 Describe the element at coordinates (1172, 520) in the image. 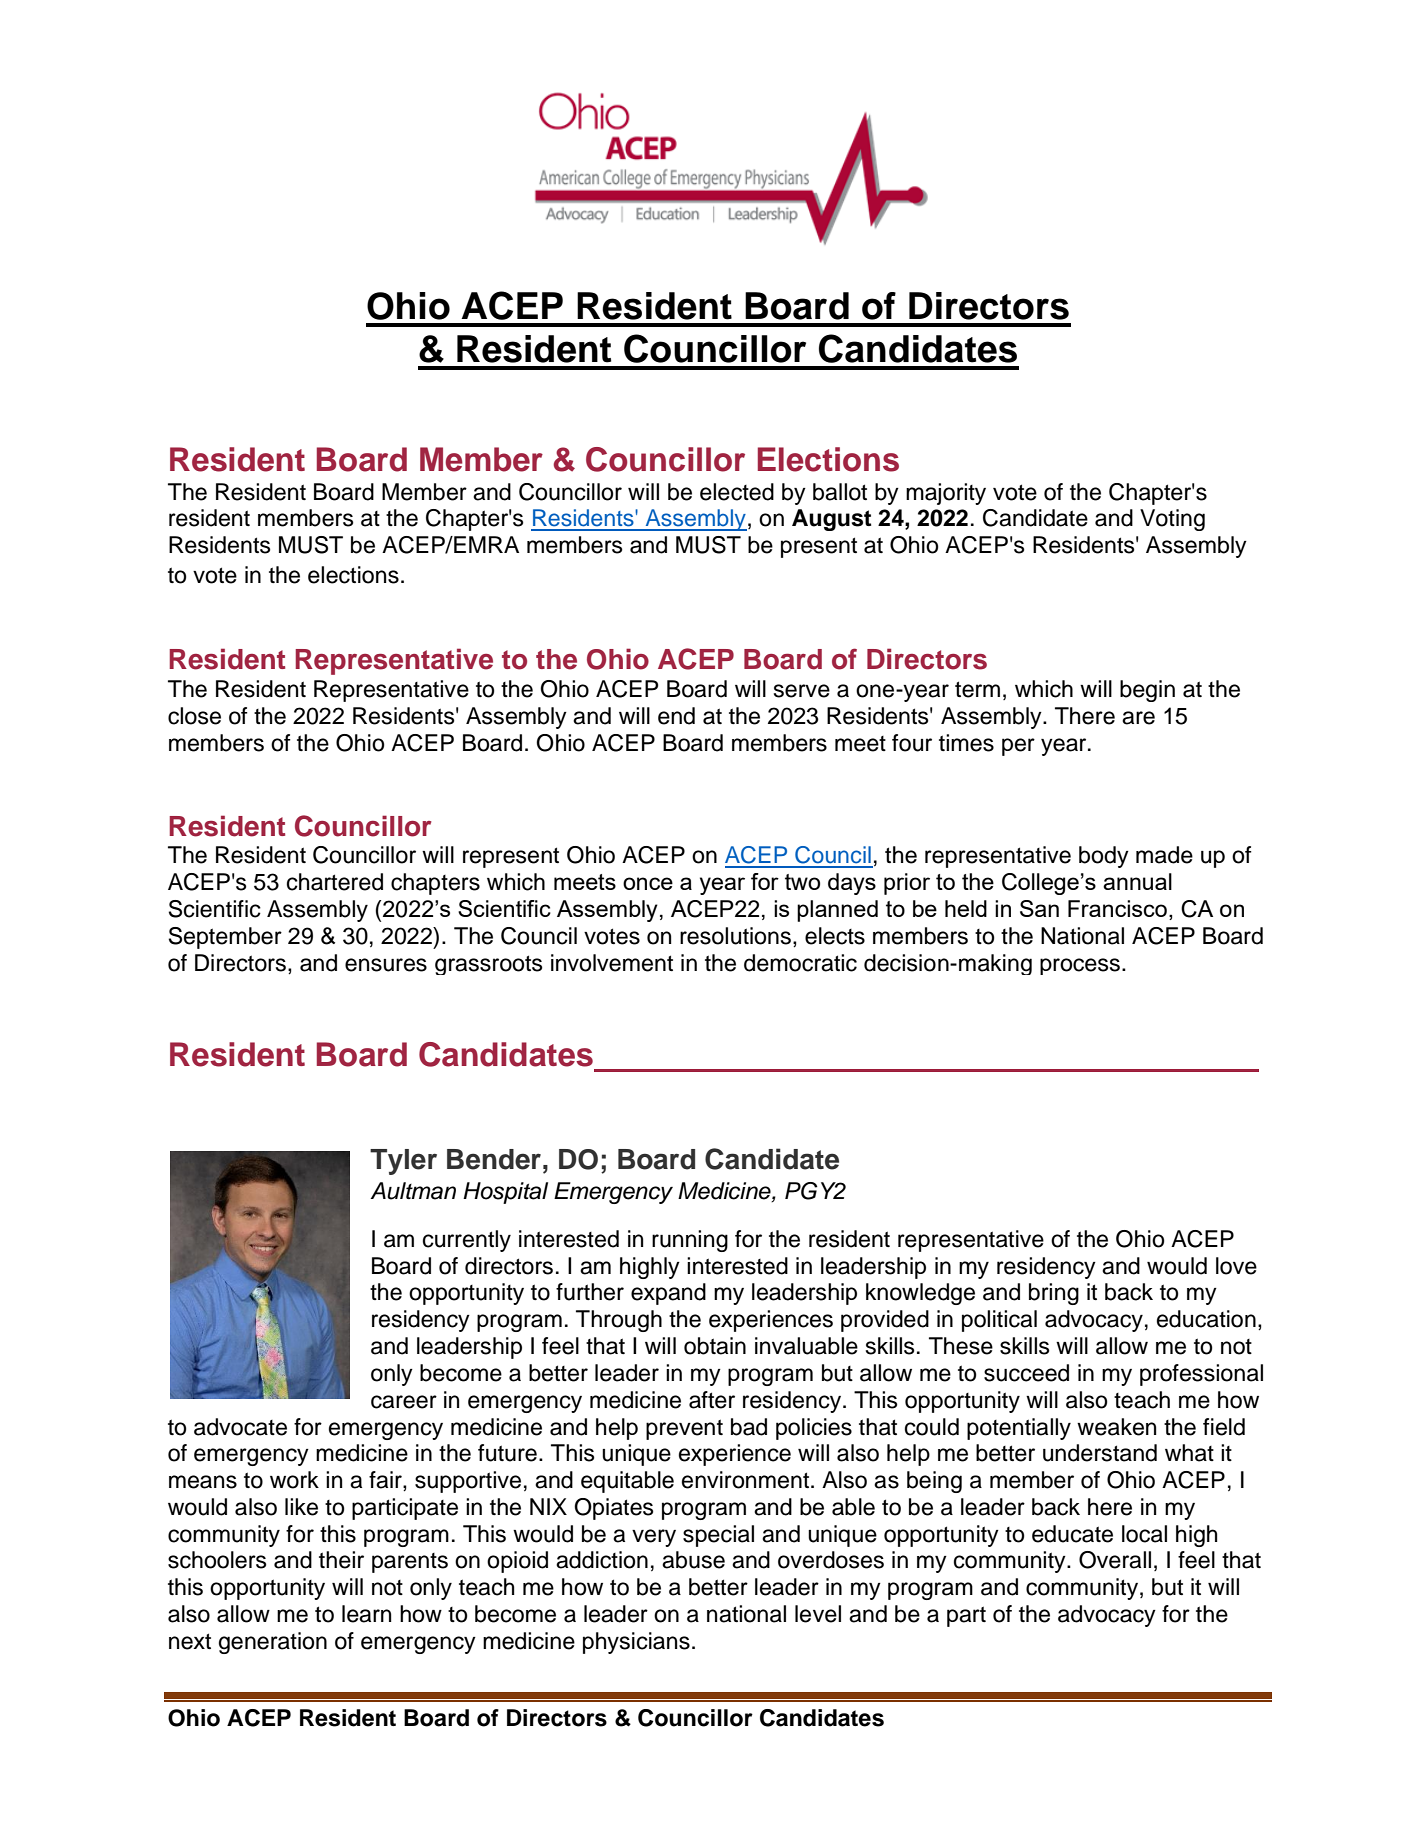

I see `Voting` at that location.
